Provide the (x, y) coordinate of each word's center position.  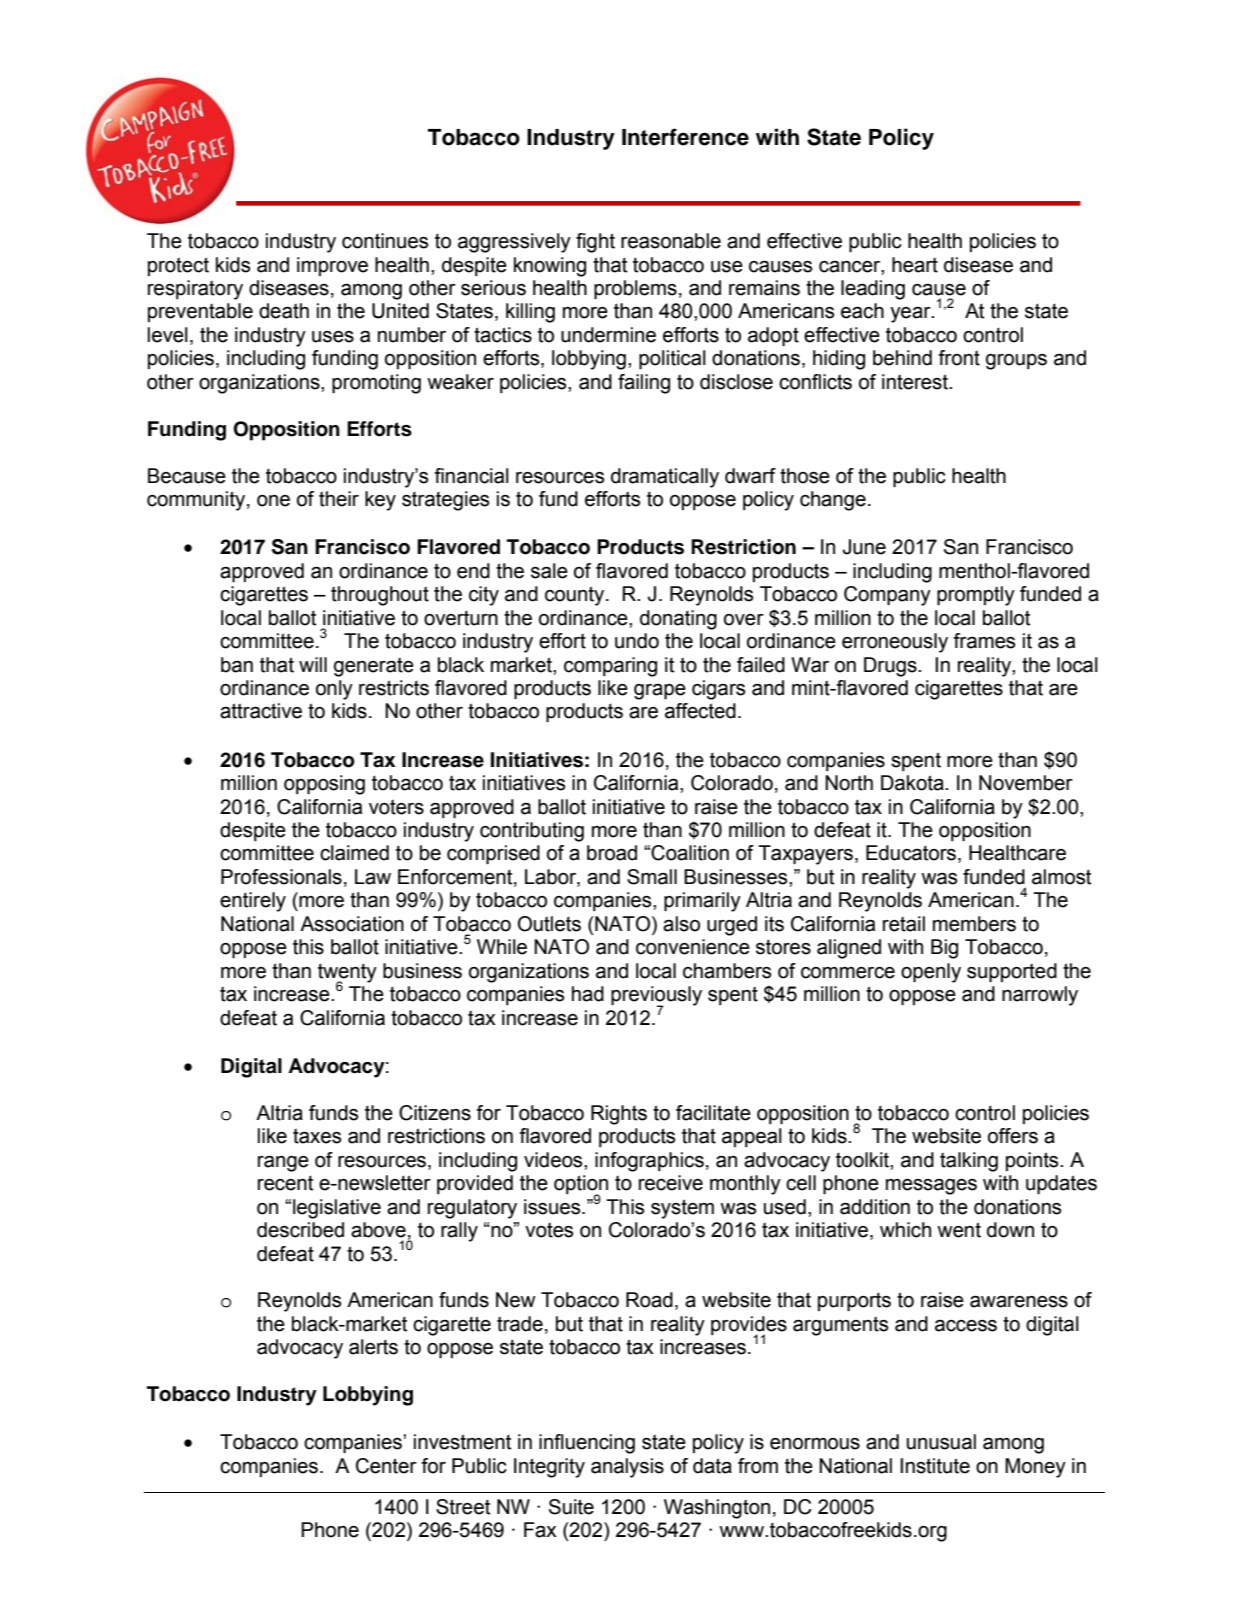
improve (332, 266)
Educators (911, 853)
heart (915, 265)
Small (652, 877)
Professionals (281, 877)
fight (595, 243)
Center (386, 1466)
